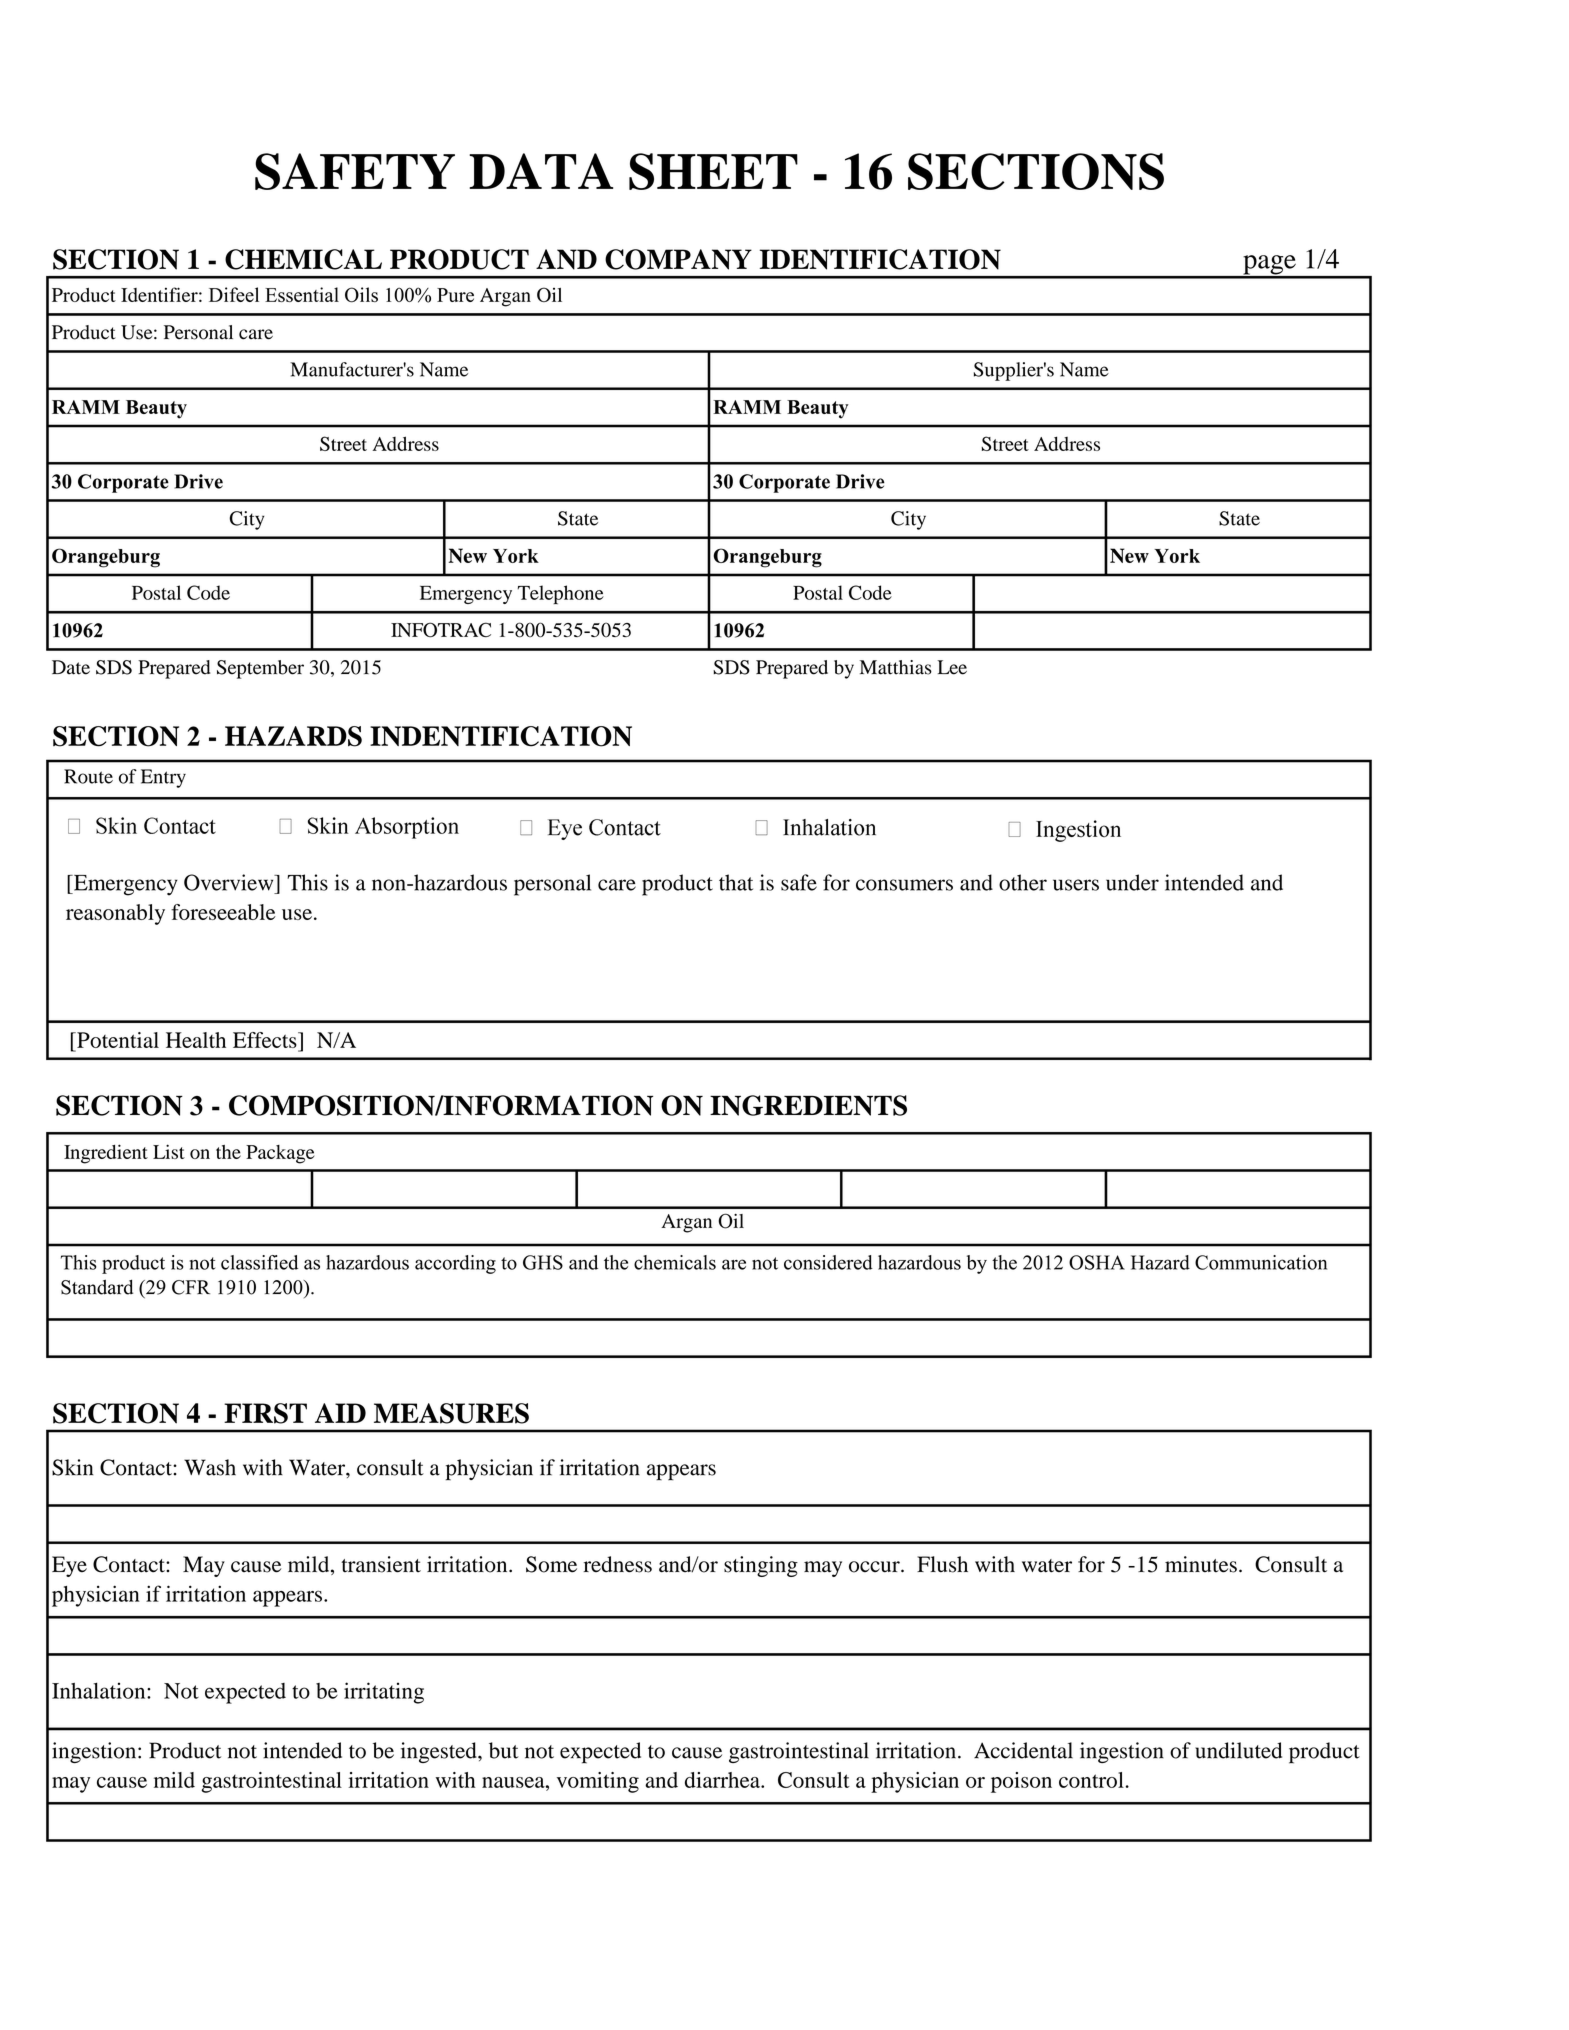  I want to click on under, so click(1132, 882).
